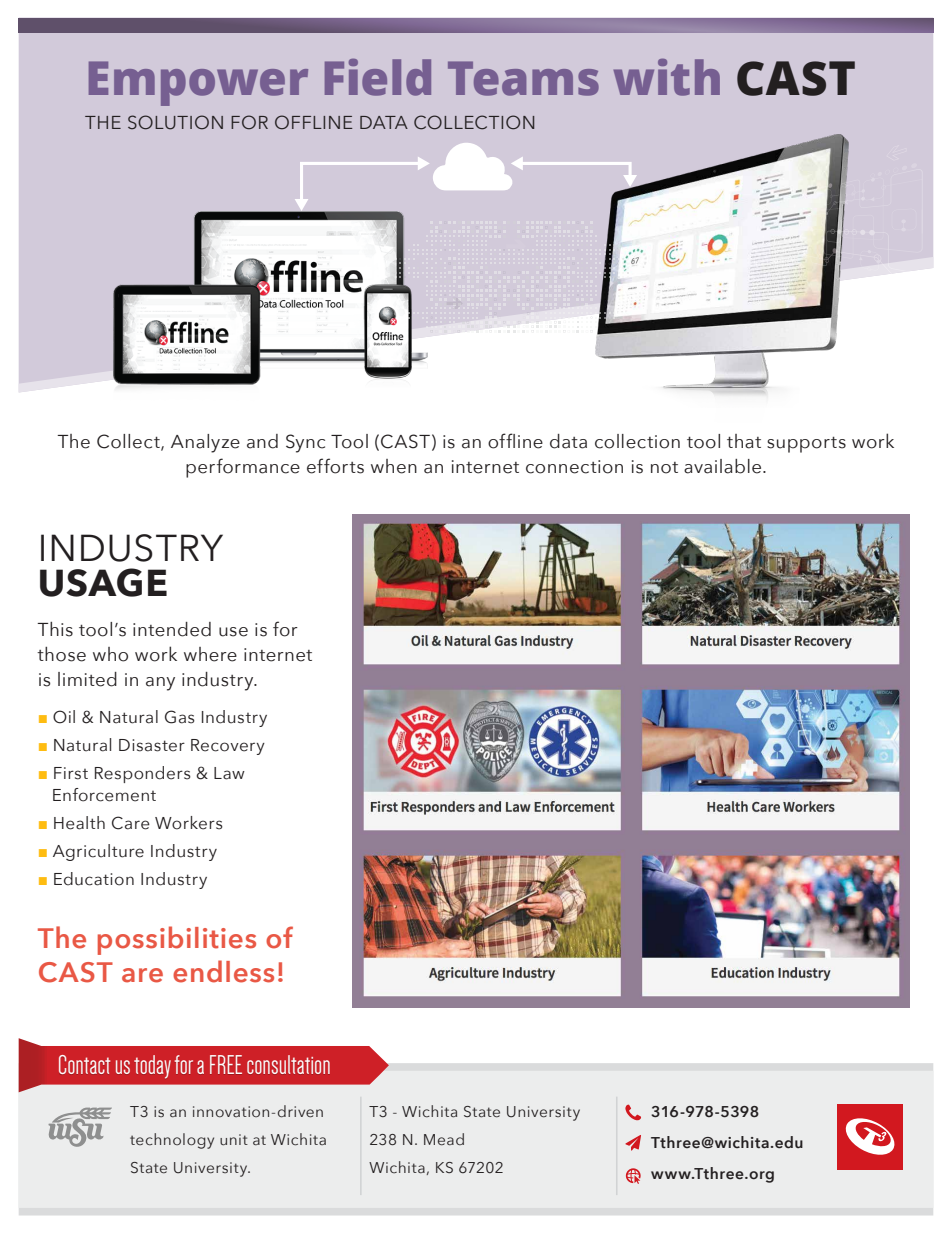 Image resolution: width=952 pixels, height=1233 pixels. I want to click on Mead, so click(444, 1139).
